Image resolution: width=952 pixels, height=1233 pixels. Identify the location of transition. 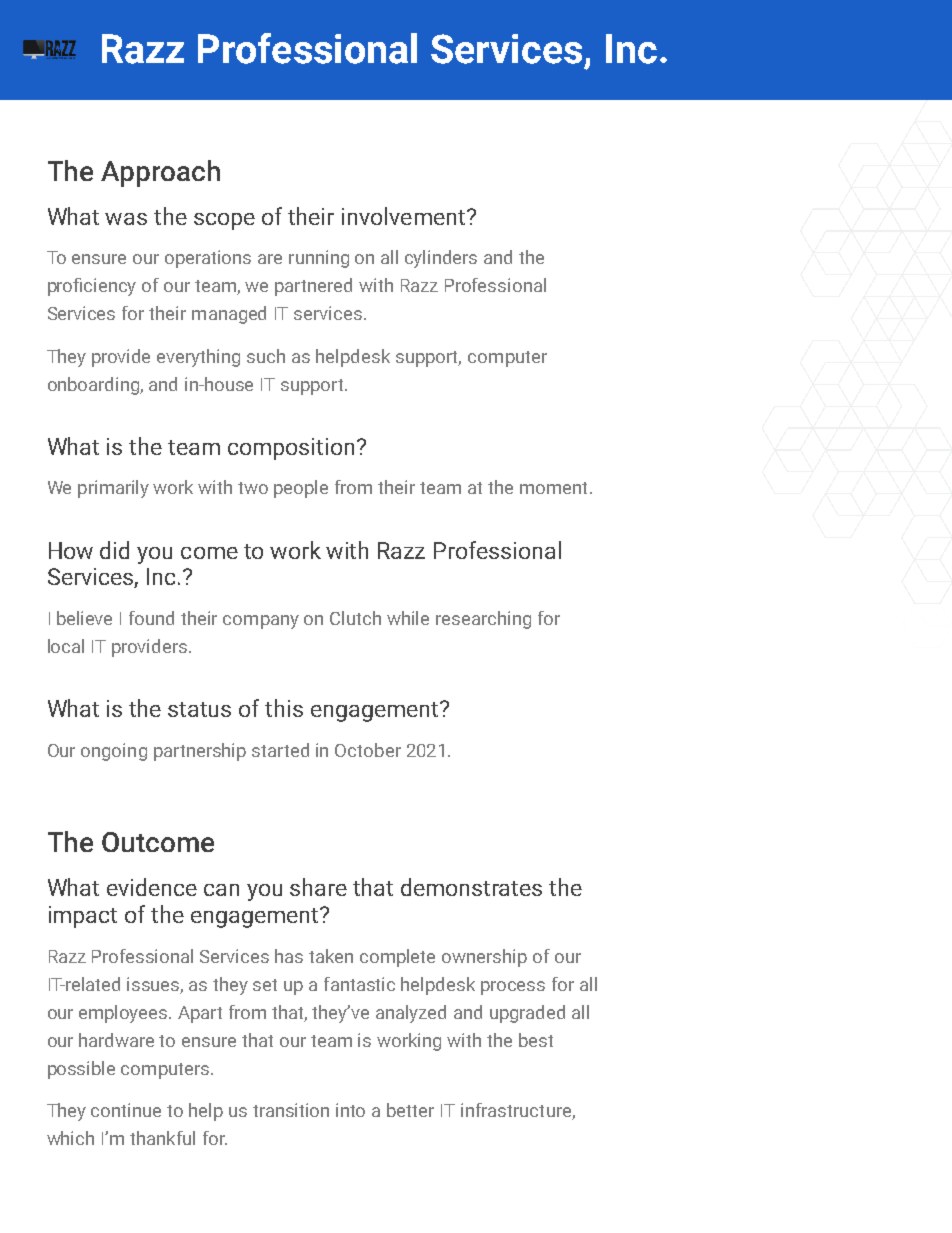
(291, 1110).
